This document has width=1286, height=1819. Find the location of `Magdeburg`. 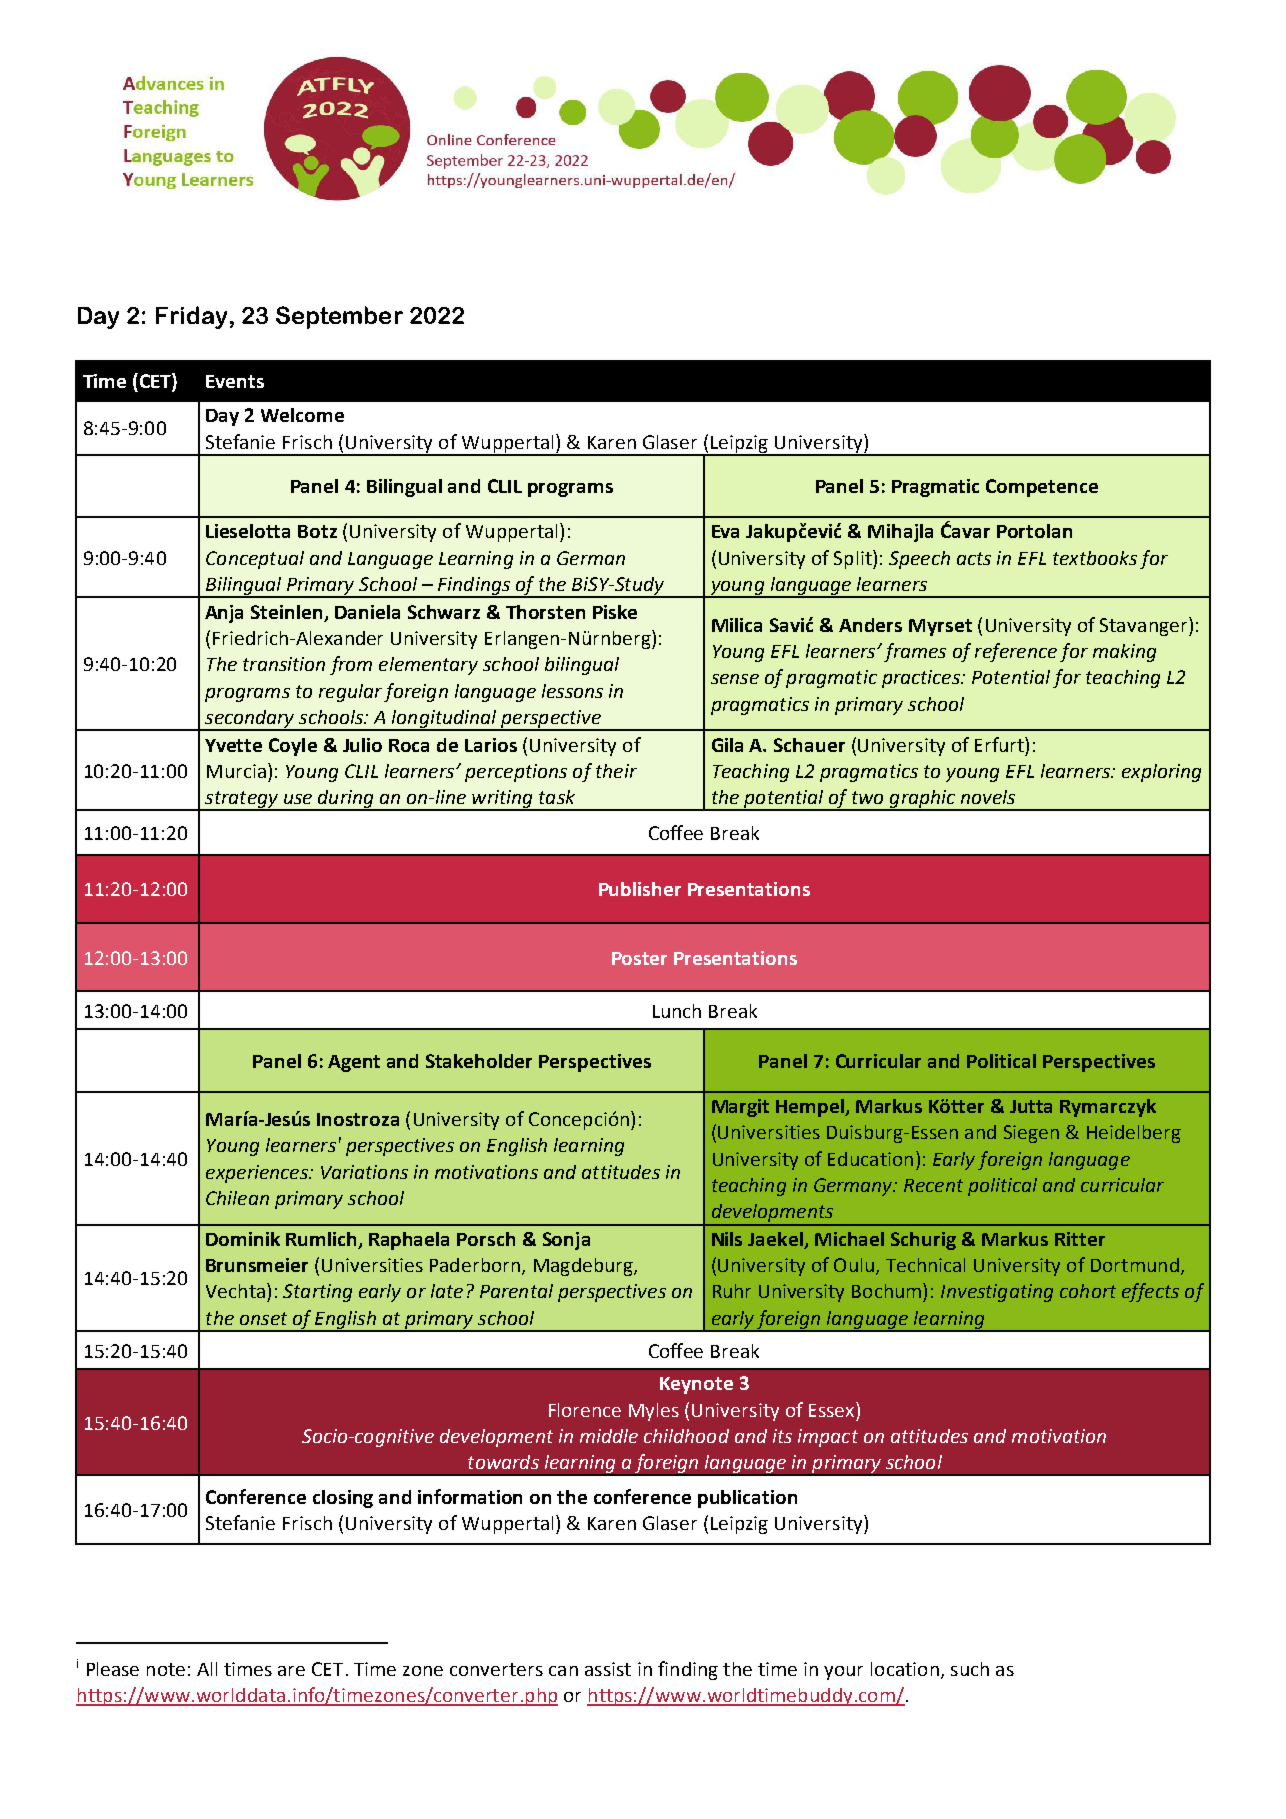

Magdeburg is located at coordinates (584, 1267).
